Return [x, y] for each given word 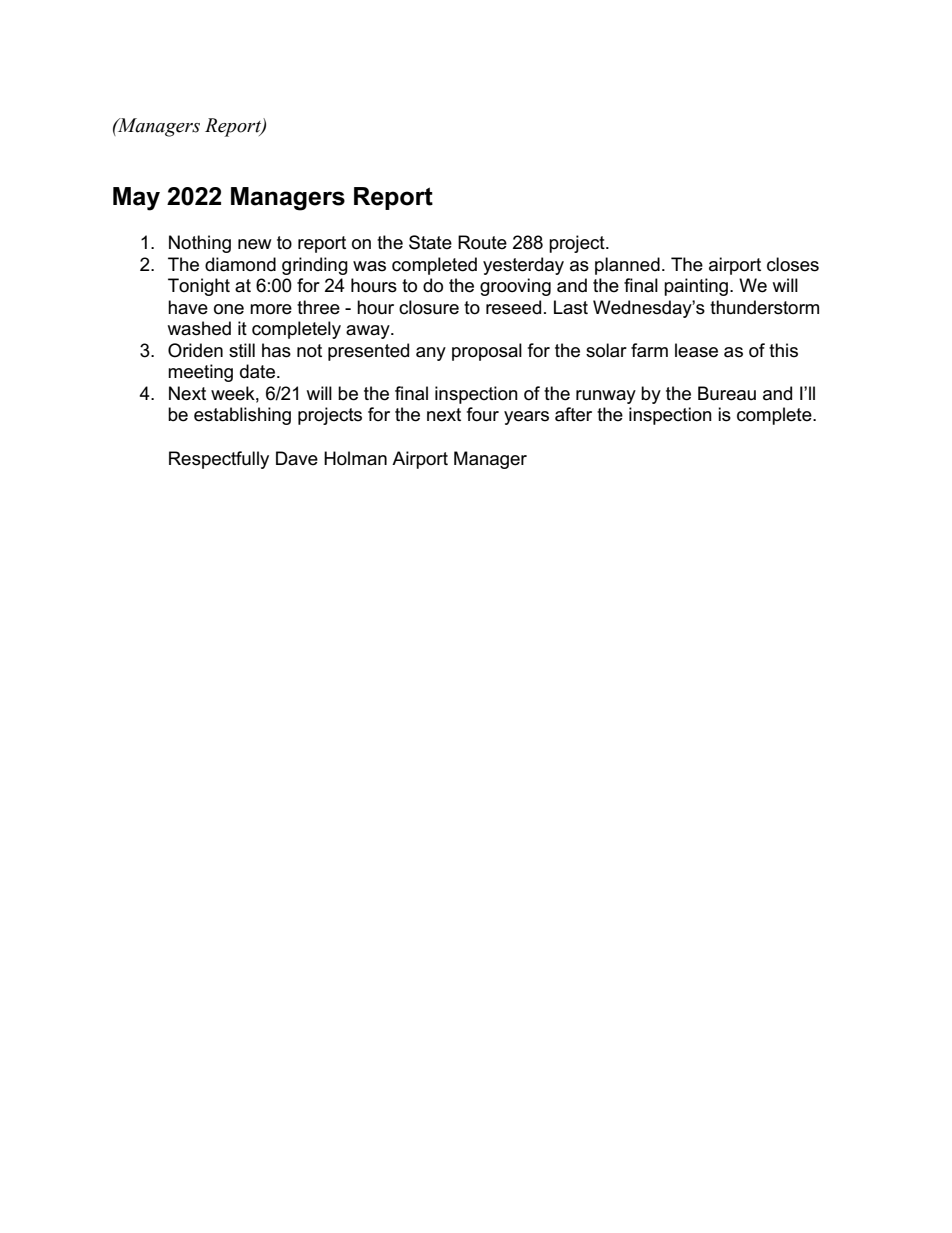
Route [482, 242]
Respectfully [219, 460]
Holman [355, 458]
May [136, 199]
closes [793, 264]
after [573, 414]
